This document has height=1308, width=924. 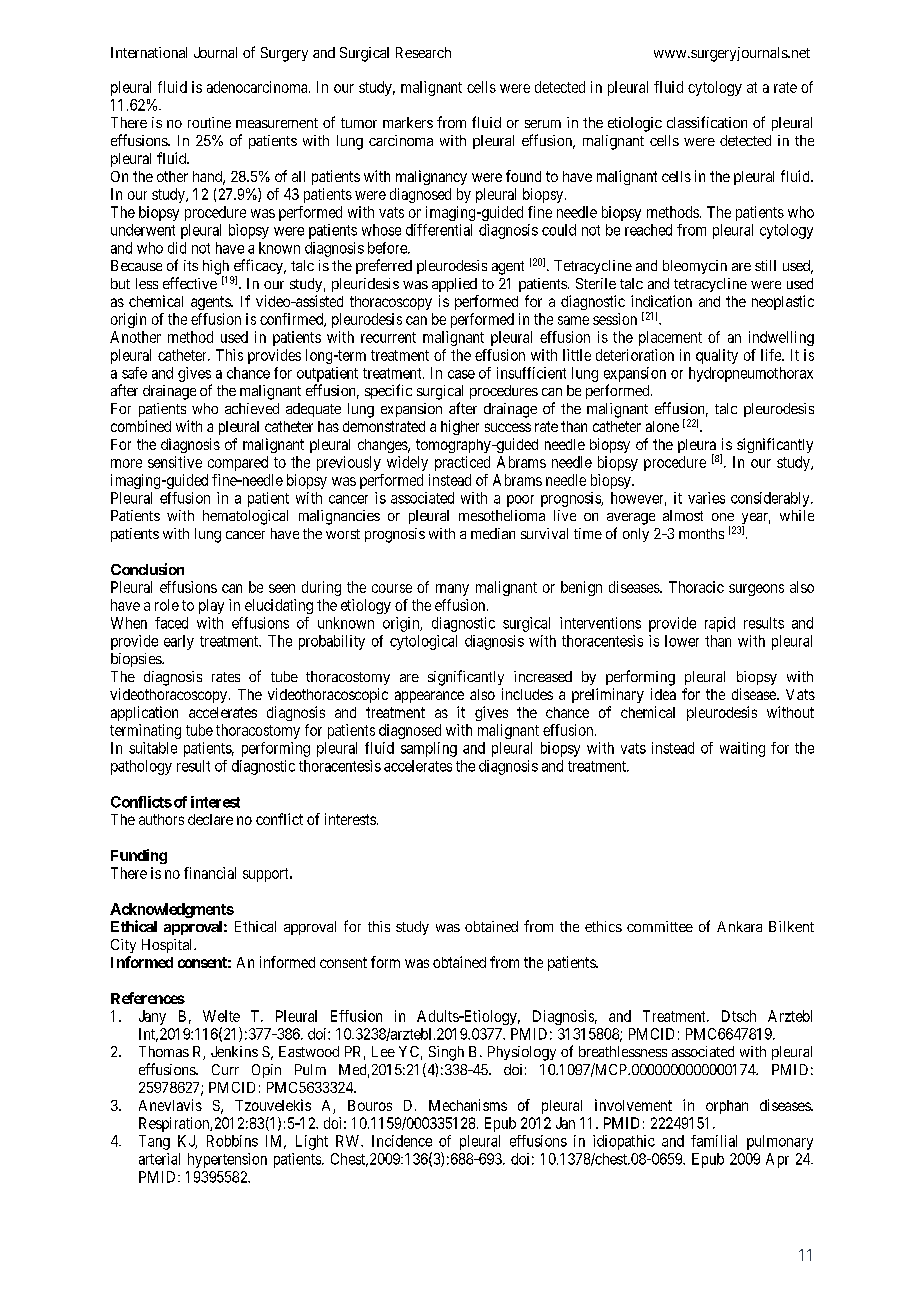 What do you see at coordinates (662, 426) in the document?
I see `alone` at bounding box center [662, 426].
